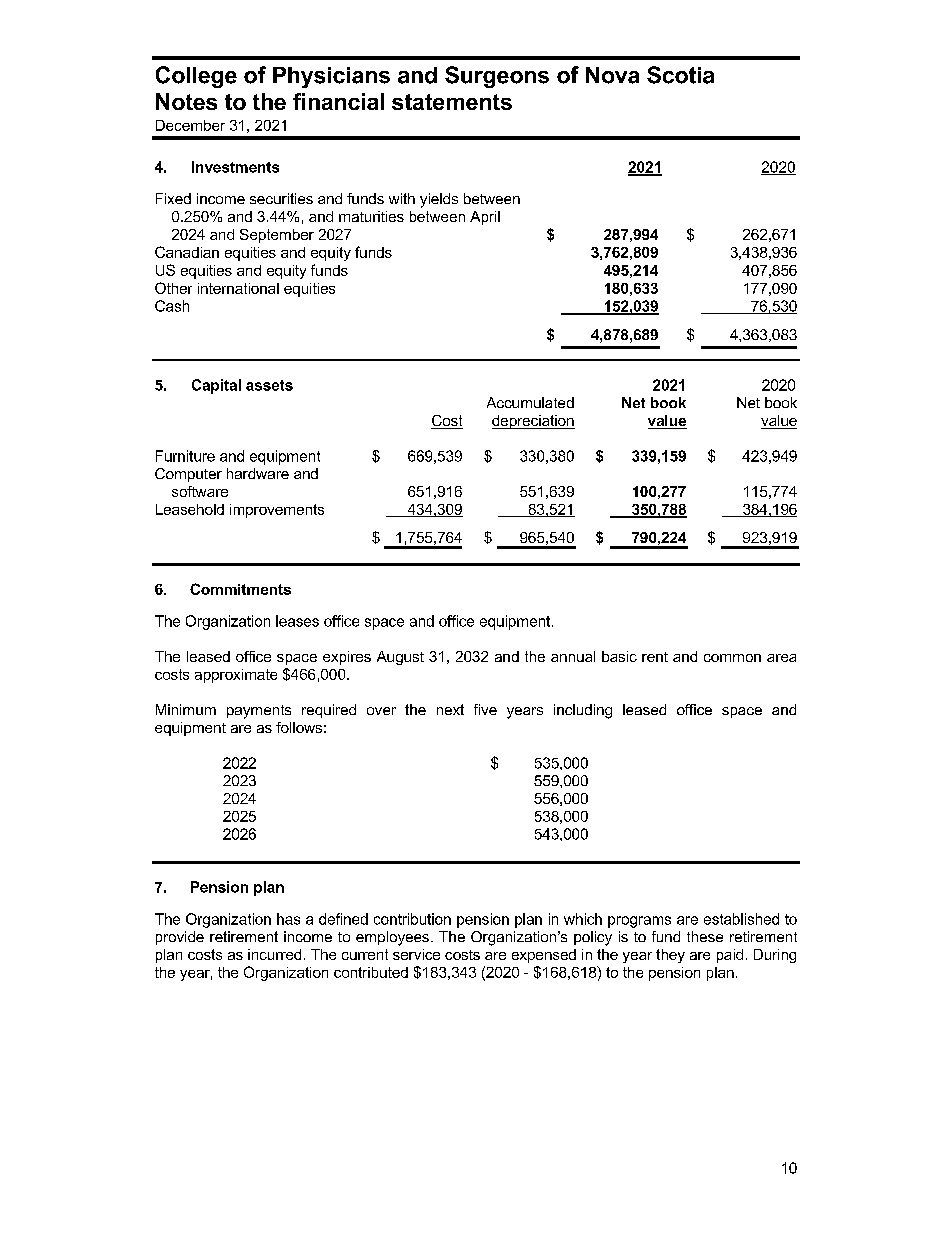 This page has width=952, height=1233. Describe the element at coordinates (277, 511) in the page. I see `improvements` at that location.
